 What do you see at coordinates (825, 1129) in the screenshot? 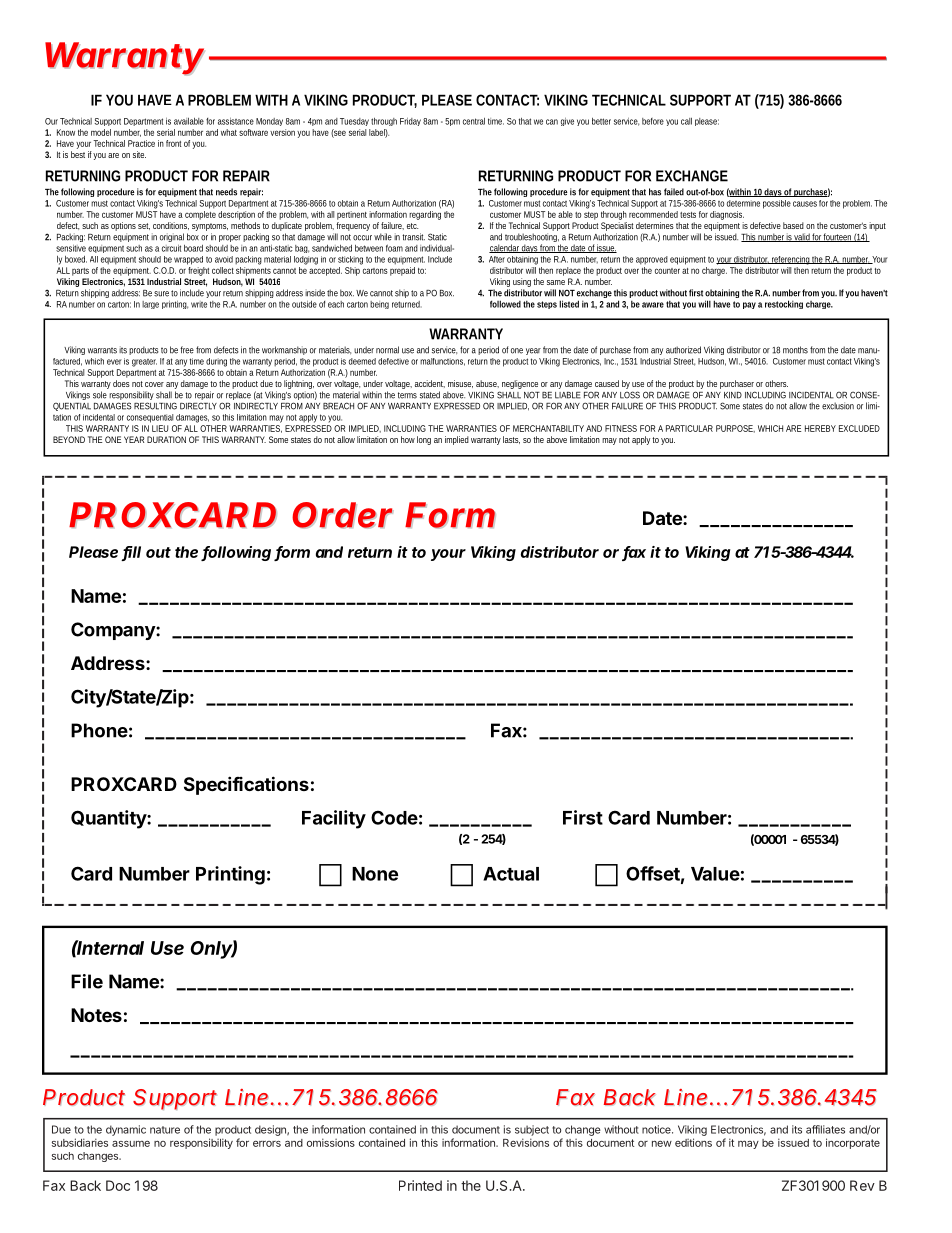
I see `affiliates` at bounding box center [825, 1129].
